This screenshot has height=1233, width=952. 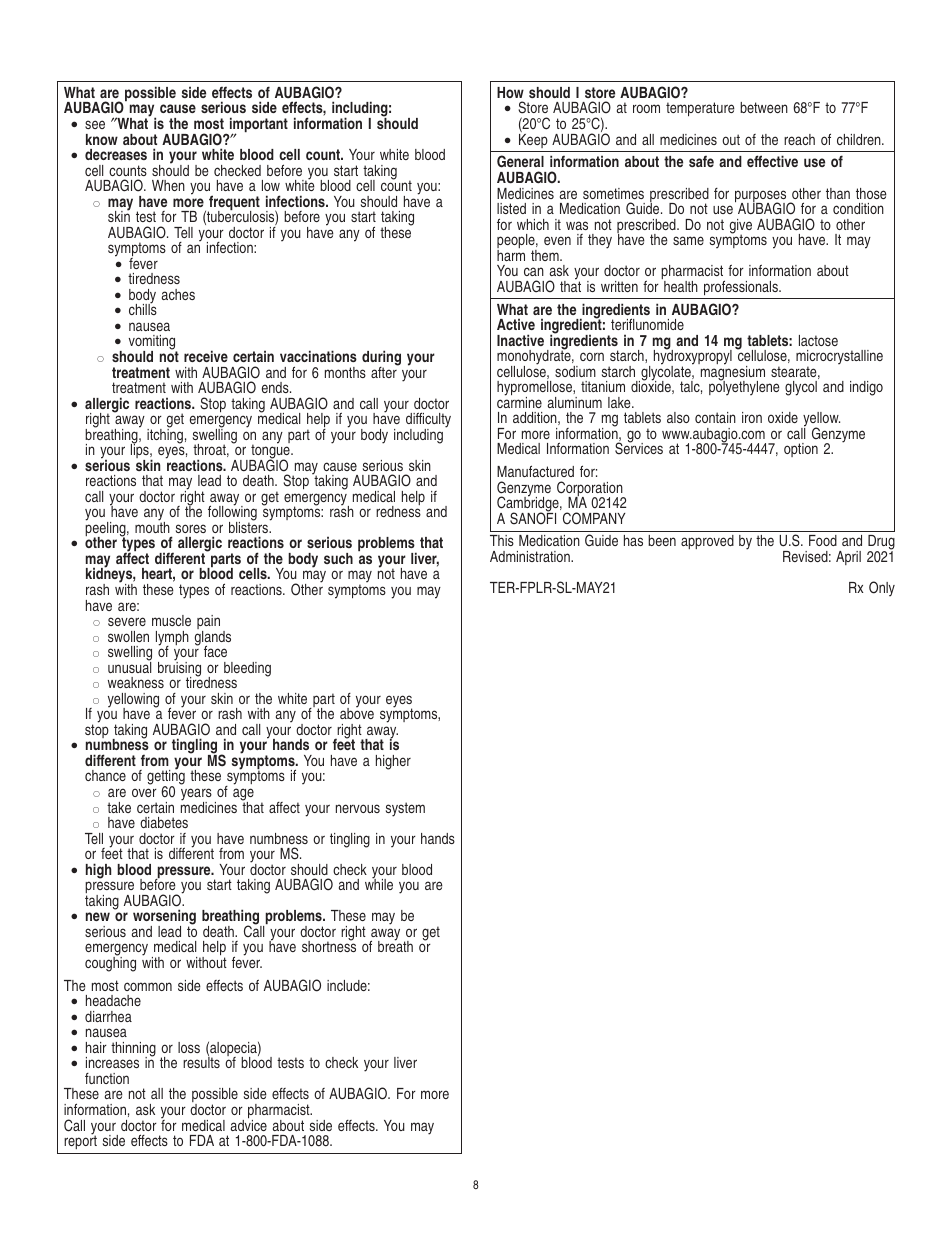 I want to click on reach, so click(x=799, y=139).
